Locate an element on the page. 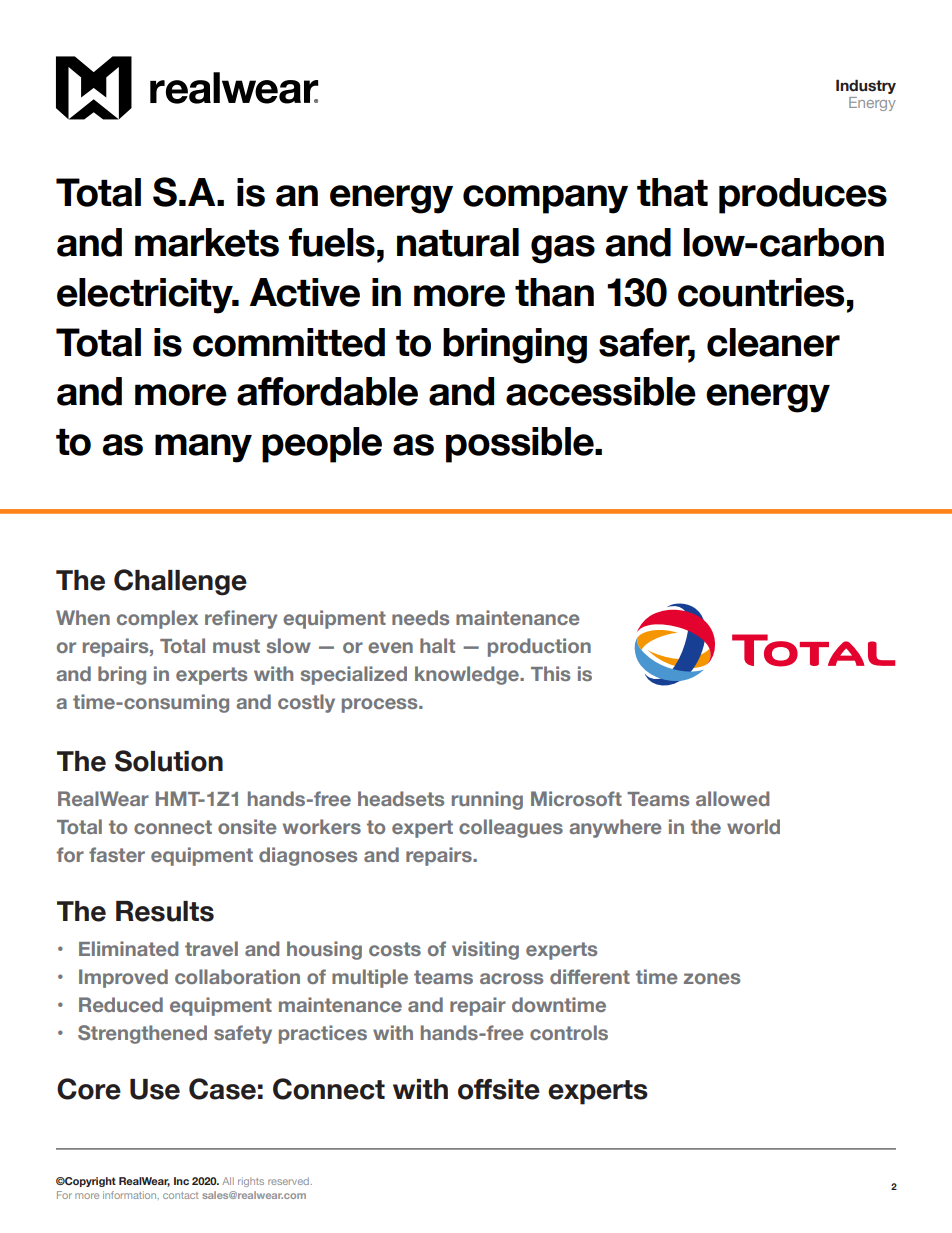  markets is located at coordinates (207, 242).
